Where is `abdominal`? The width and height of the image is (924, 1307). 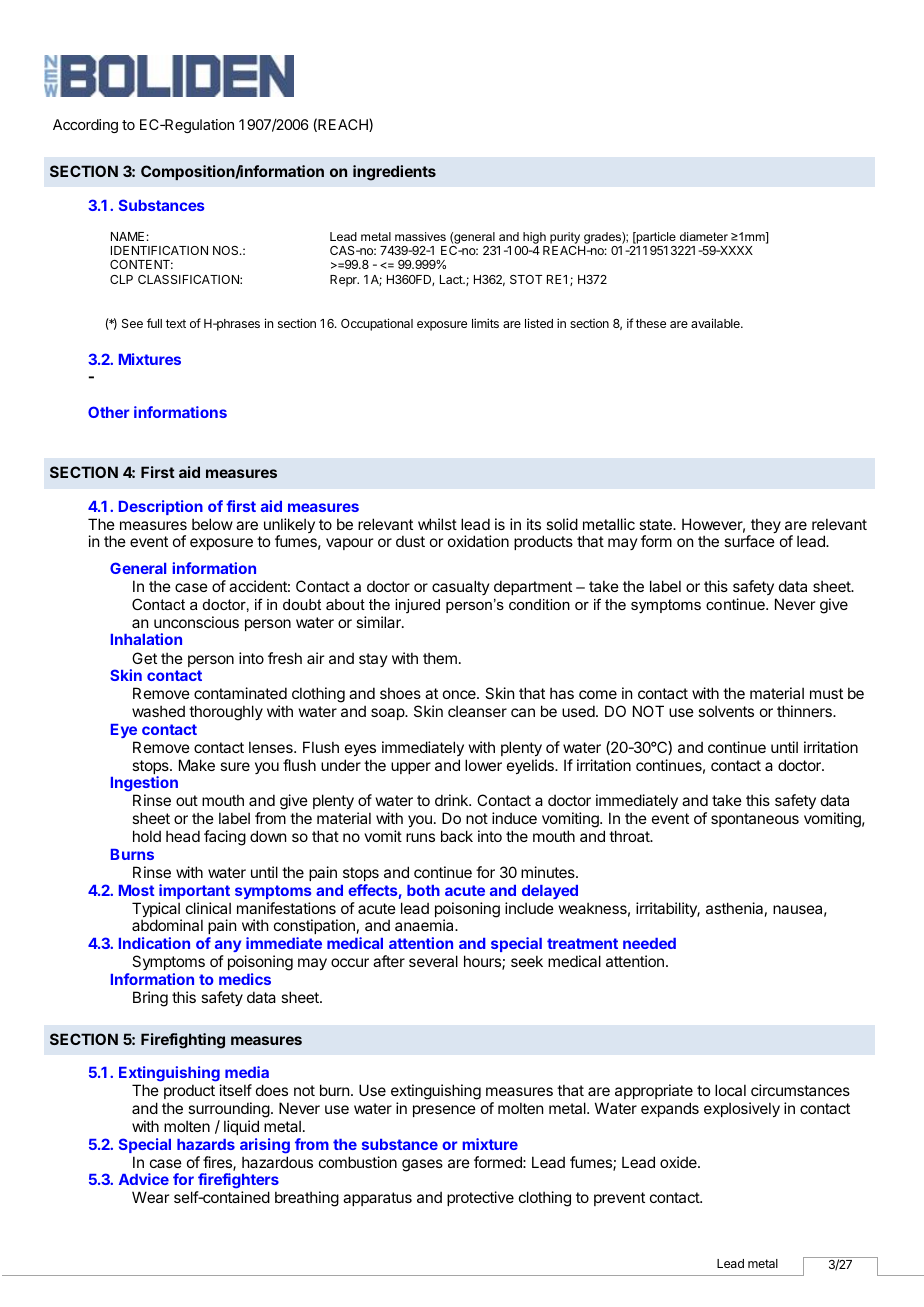 abdominal is located at coordinates (167, 925).
